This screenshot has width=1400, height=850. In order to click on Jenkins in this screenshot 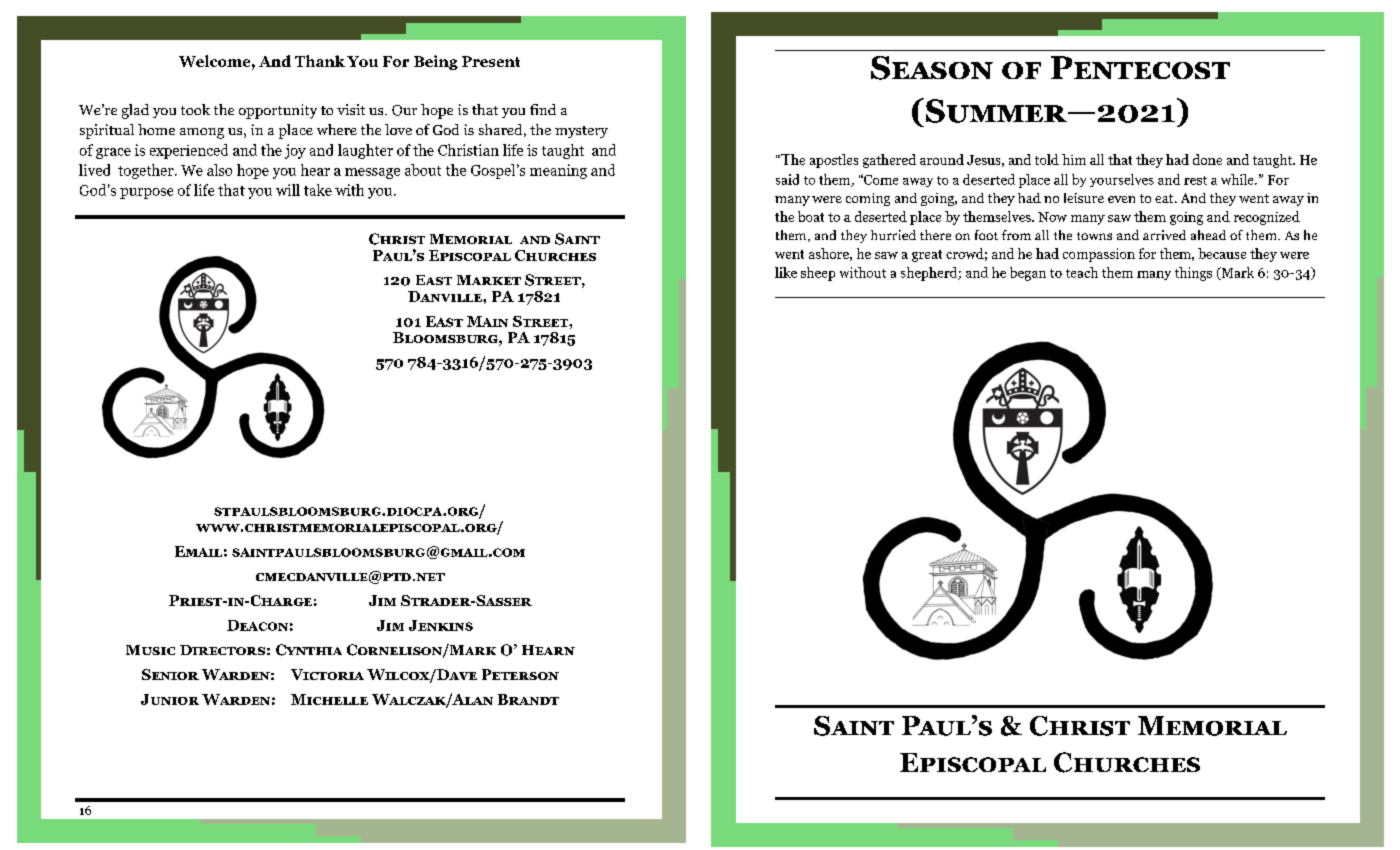, I will do `click(441, 625)`.
